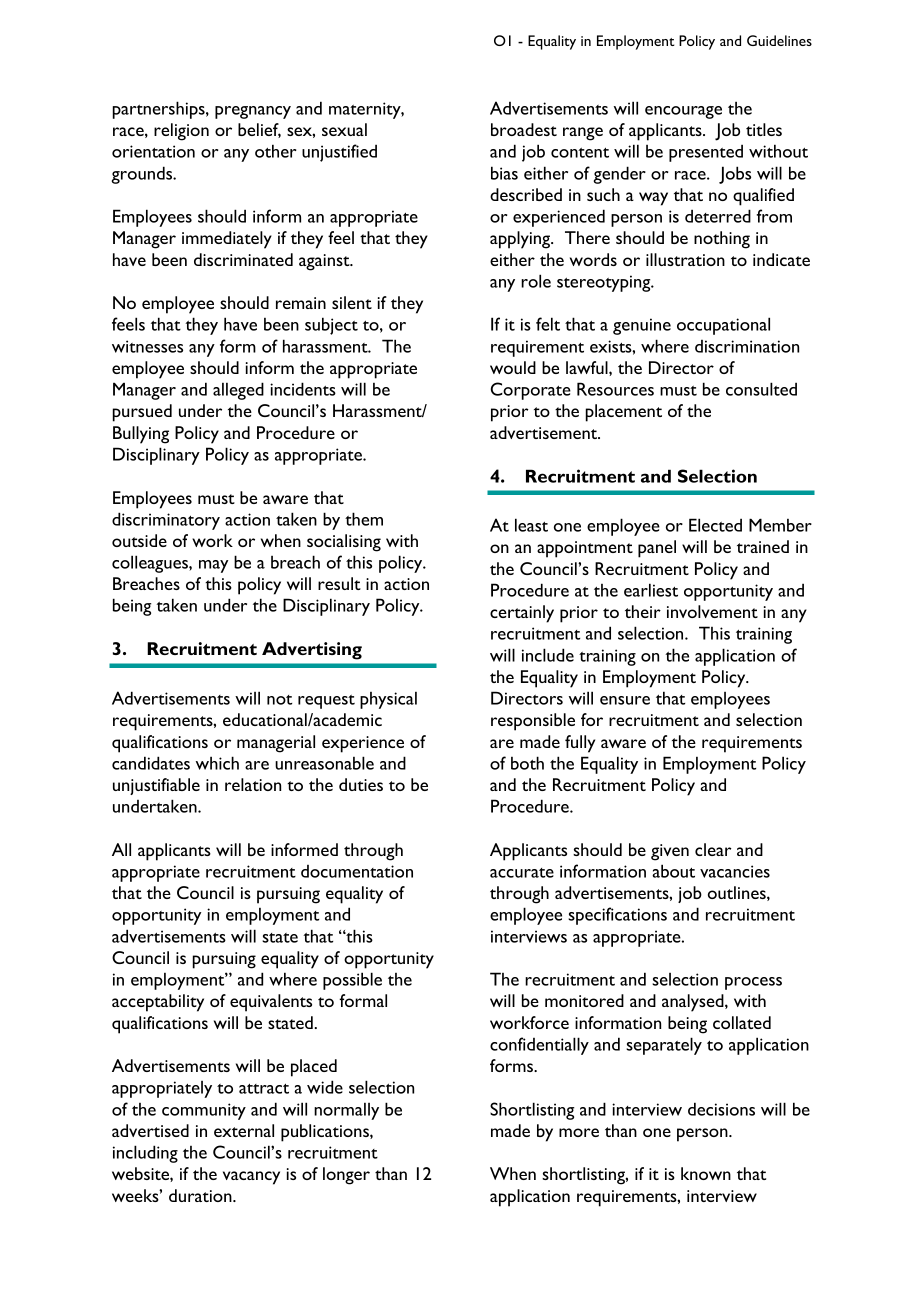  What do you see at coordinates (712, 611) in the screenshot?
I see `involvement` at bounding box center [712, 611].
